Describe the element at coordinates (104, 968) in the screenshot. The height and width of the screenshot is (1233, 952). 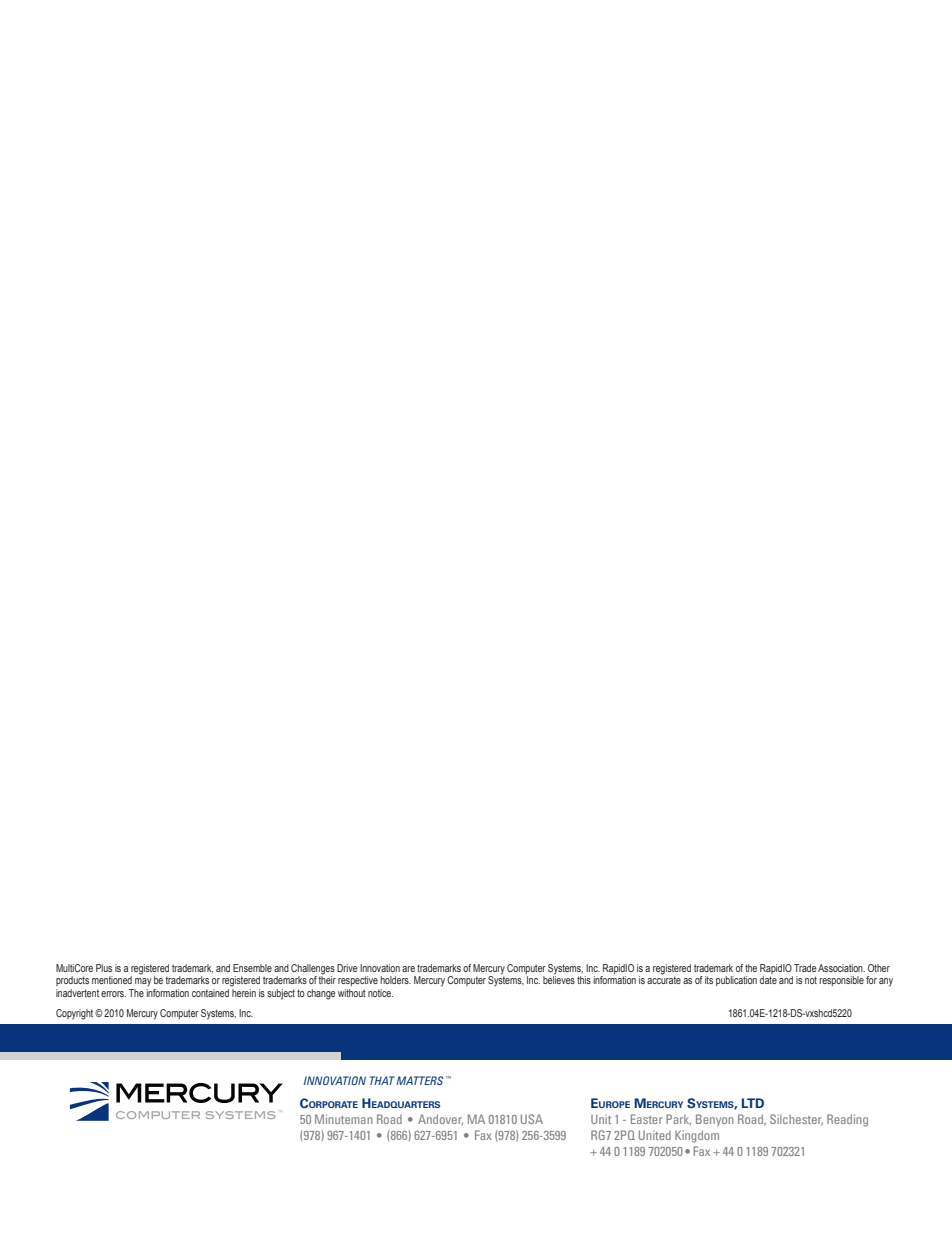
I see `Plus` at that location.
